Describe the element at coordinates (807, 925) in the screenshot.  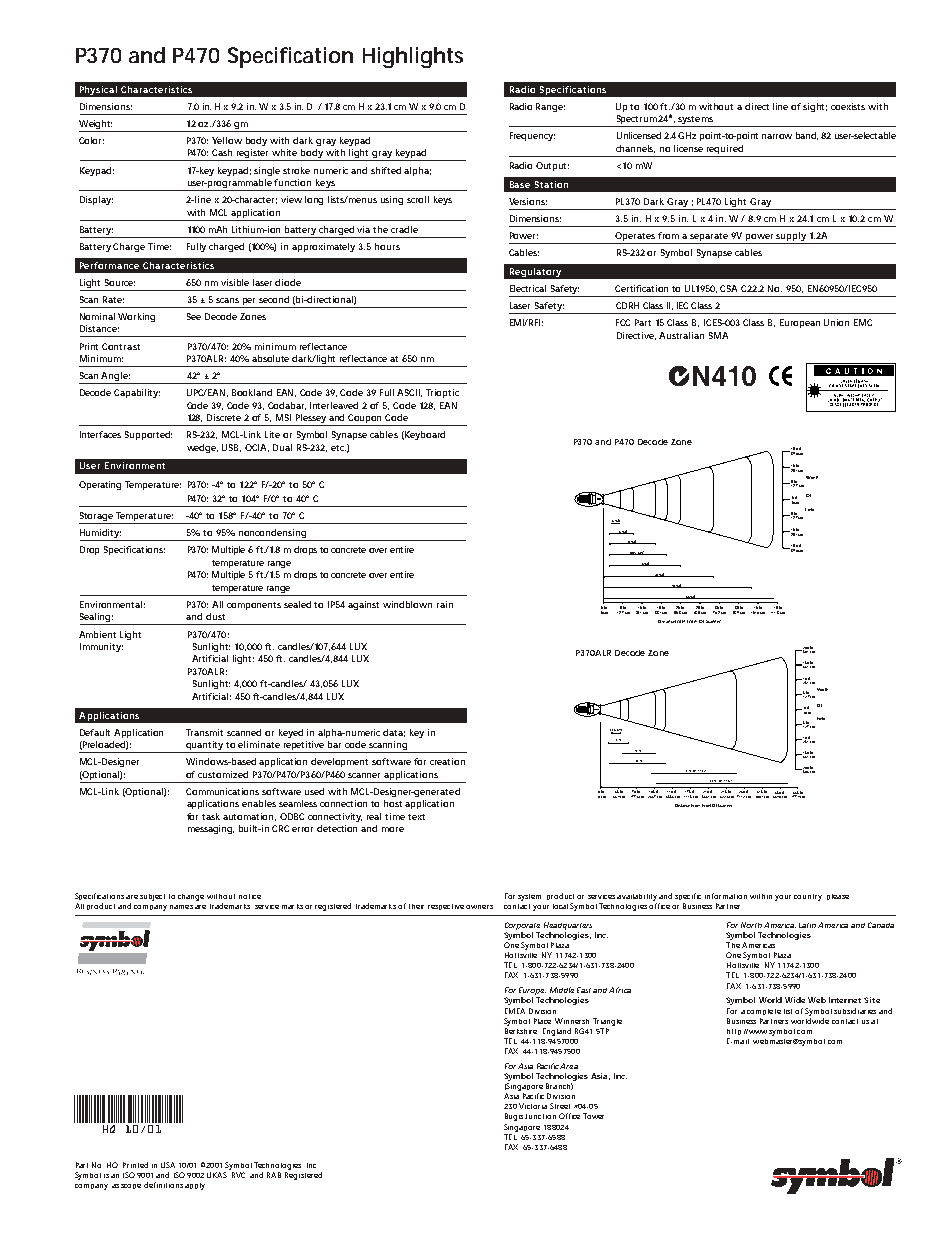
I see `Latin` at that location.
